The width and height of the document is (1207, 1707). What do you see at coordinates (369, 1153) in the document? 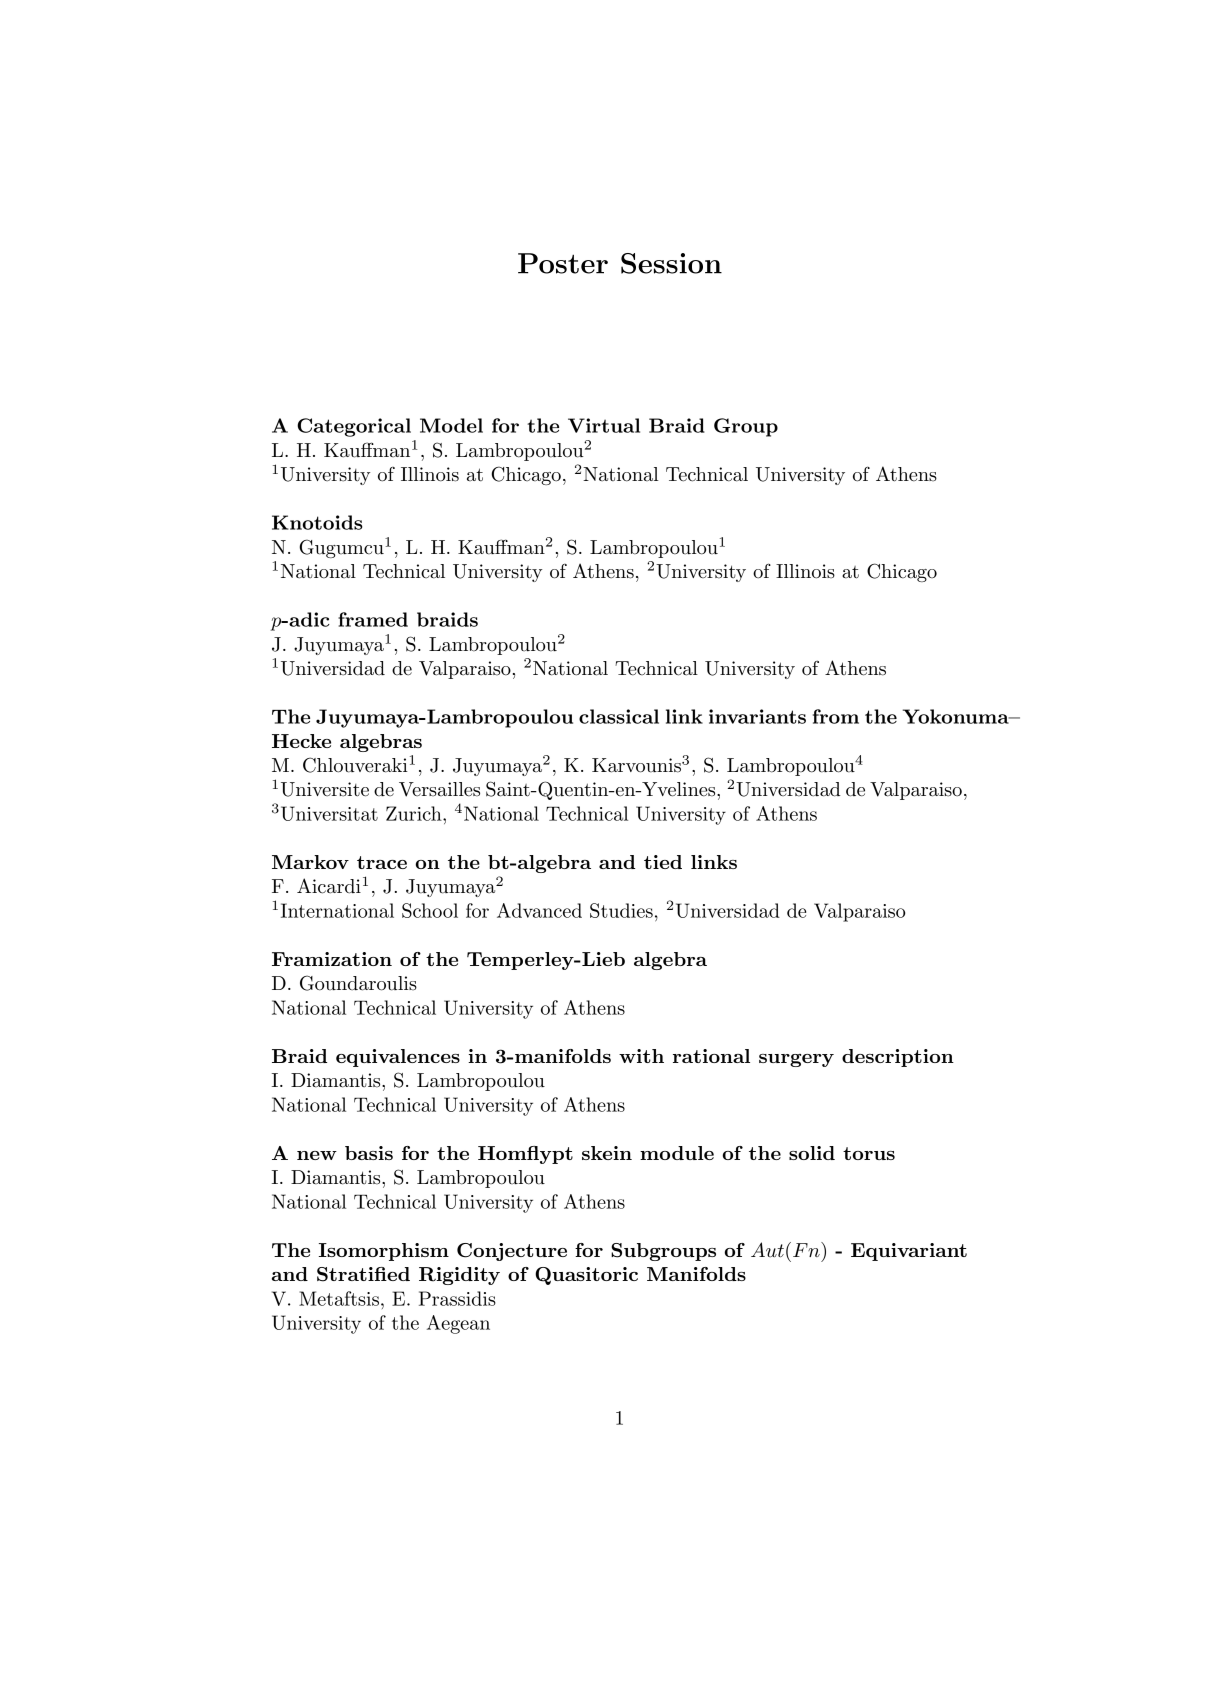
I see `basis` at bounding box center [369, 1153].
